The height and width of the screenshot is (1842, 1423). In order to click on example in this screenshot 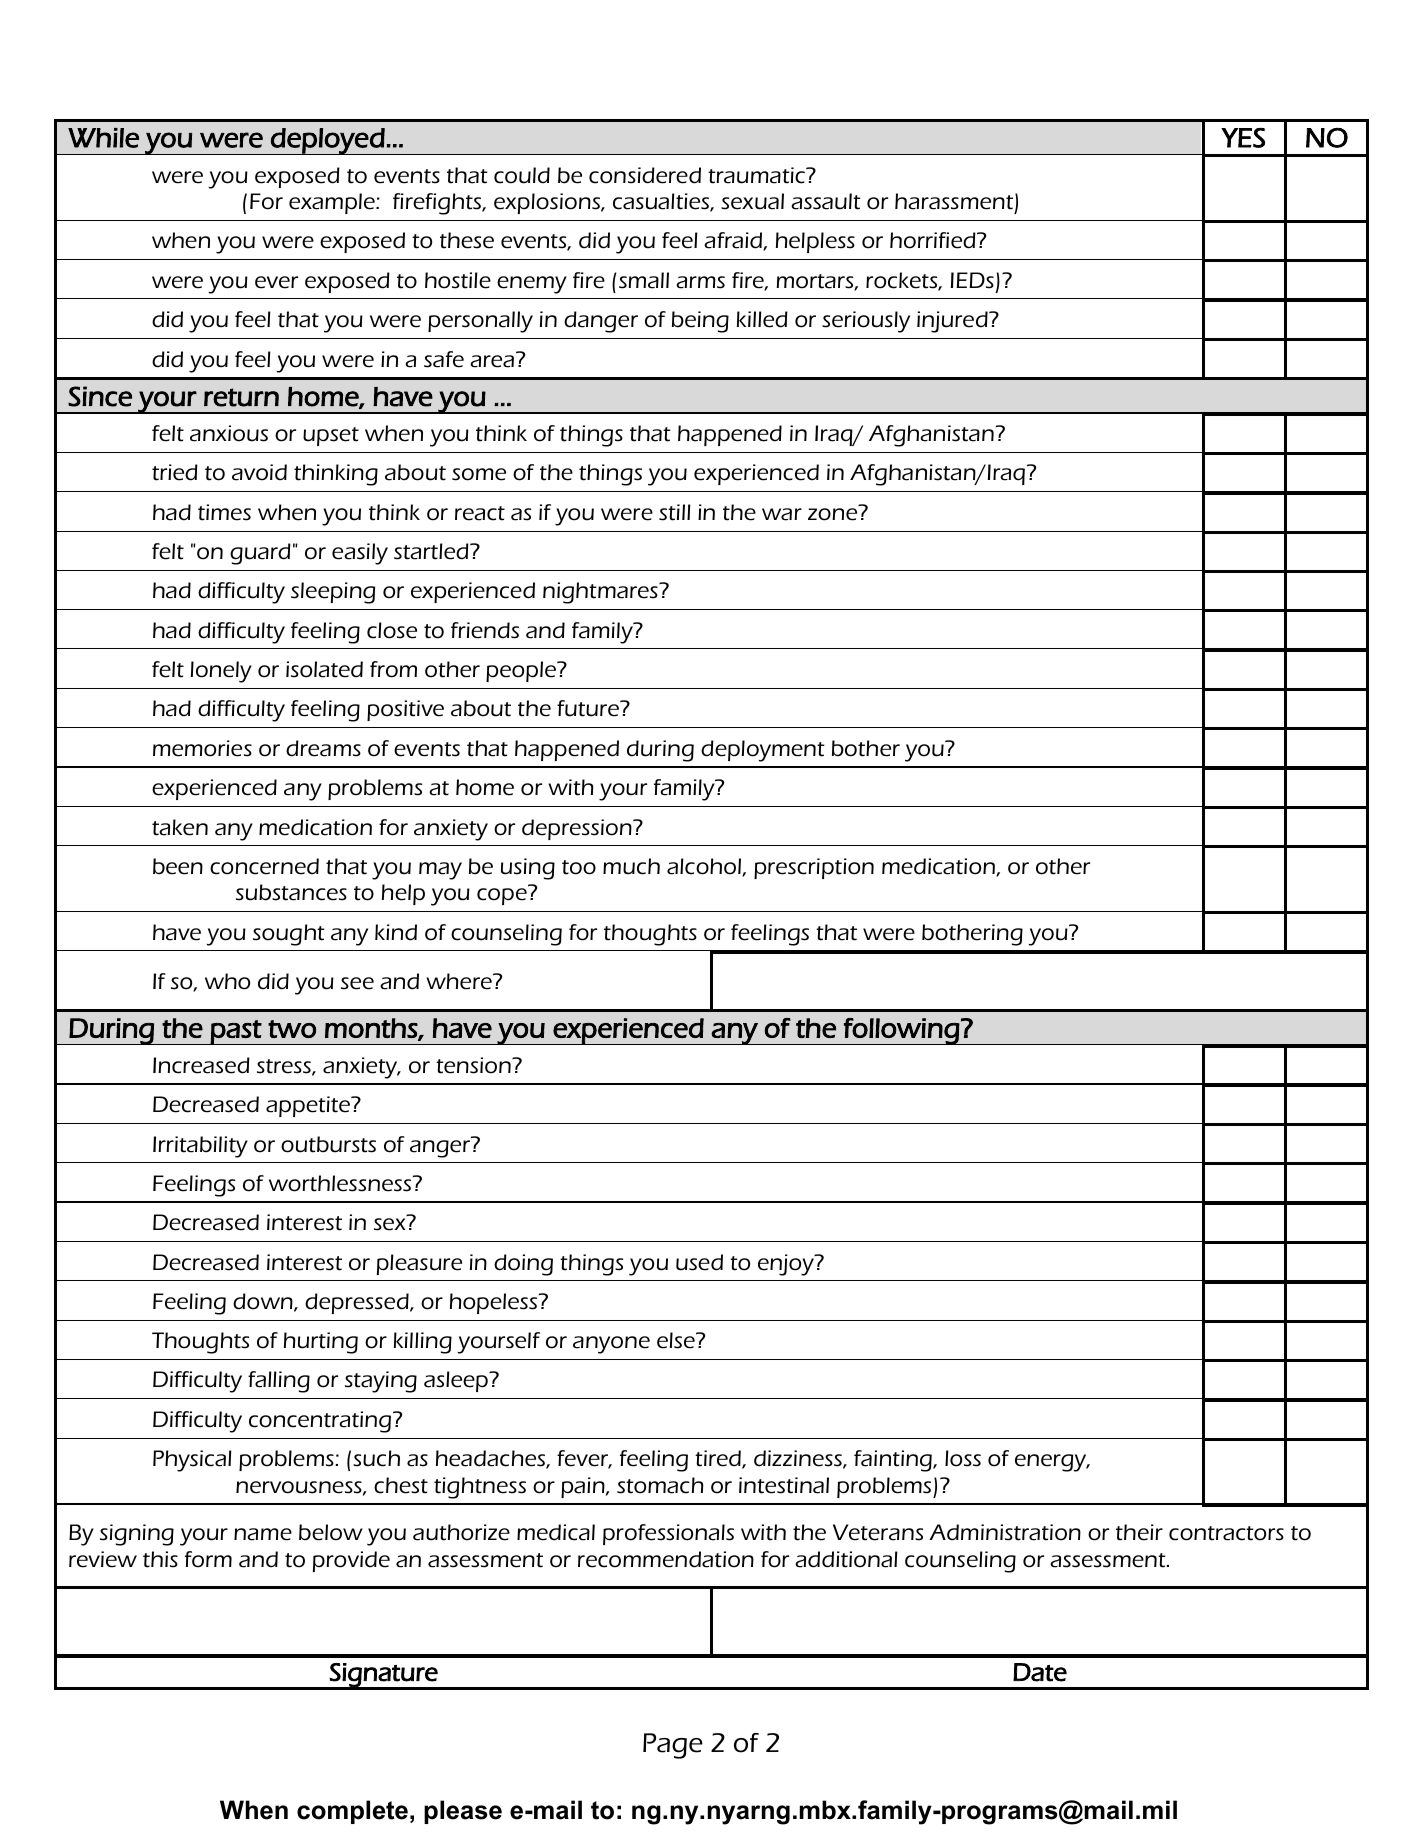, I will do `click(333, 203)`.
